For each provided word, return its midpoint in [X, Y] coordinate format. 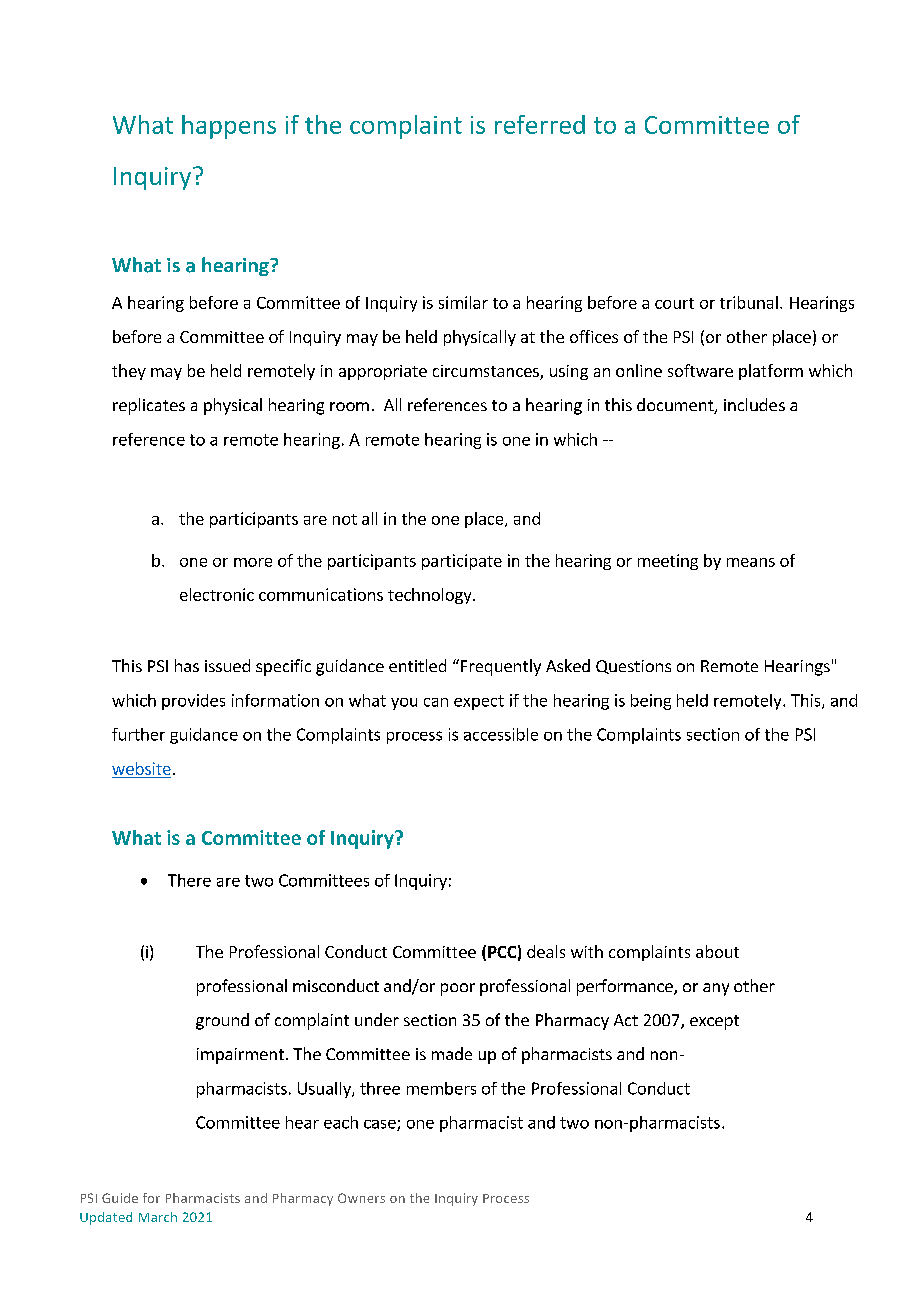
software [700, 370]
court [674, 303]
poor [458, 989]
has [187, 665]
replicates [149, 406]
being [651, 702]
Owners [361, 1198]
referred [540, 124]
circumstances [487, 372]
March [158, 1217]
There [189, 880]
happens [229, 127]
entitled [417, 665]
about [717, 951]
